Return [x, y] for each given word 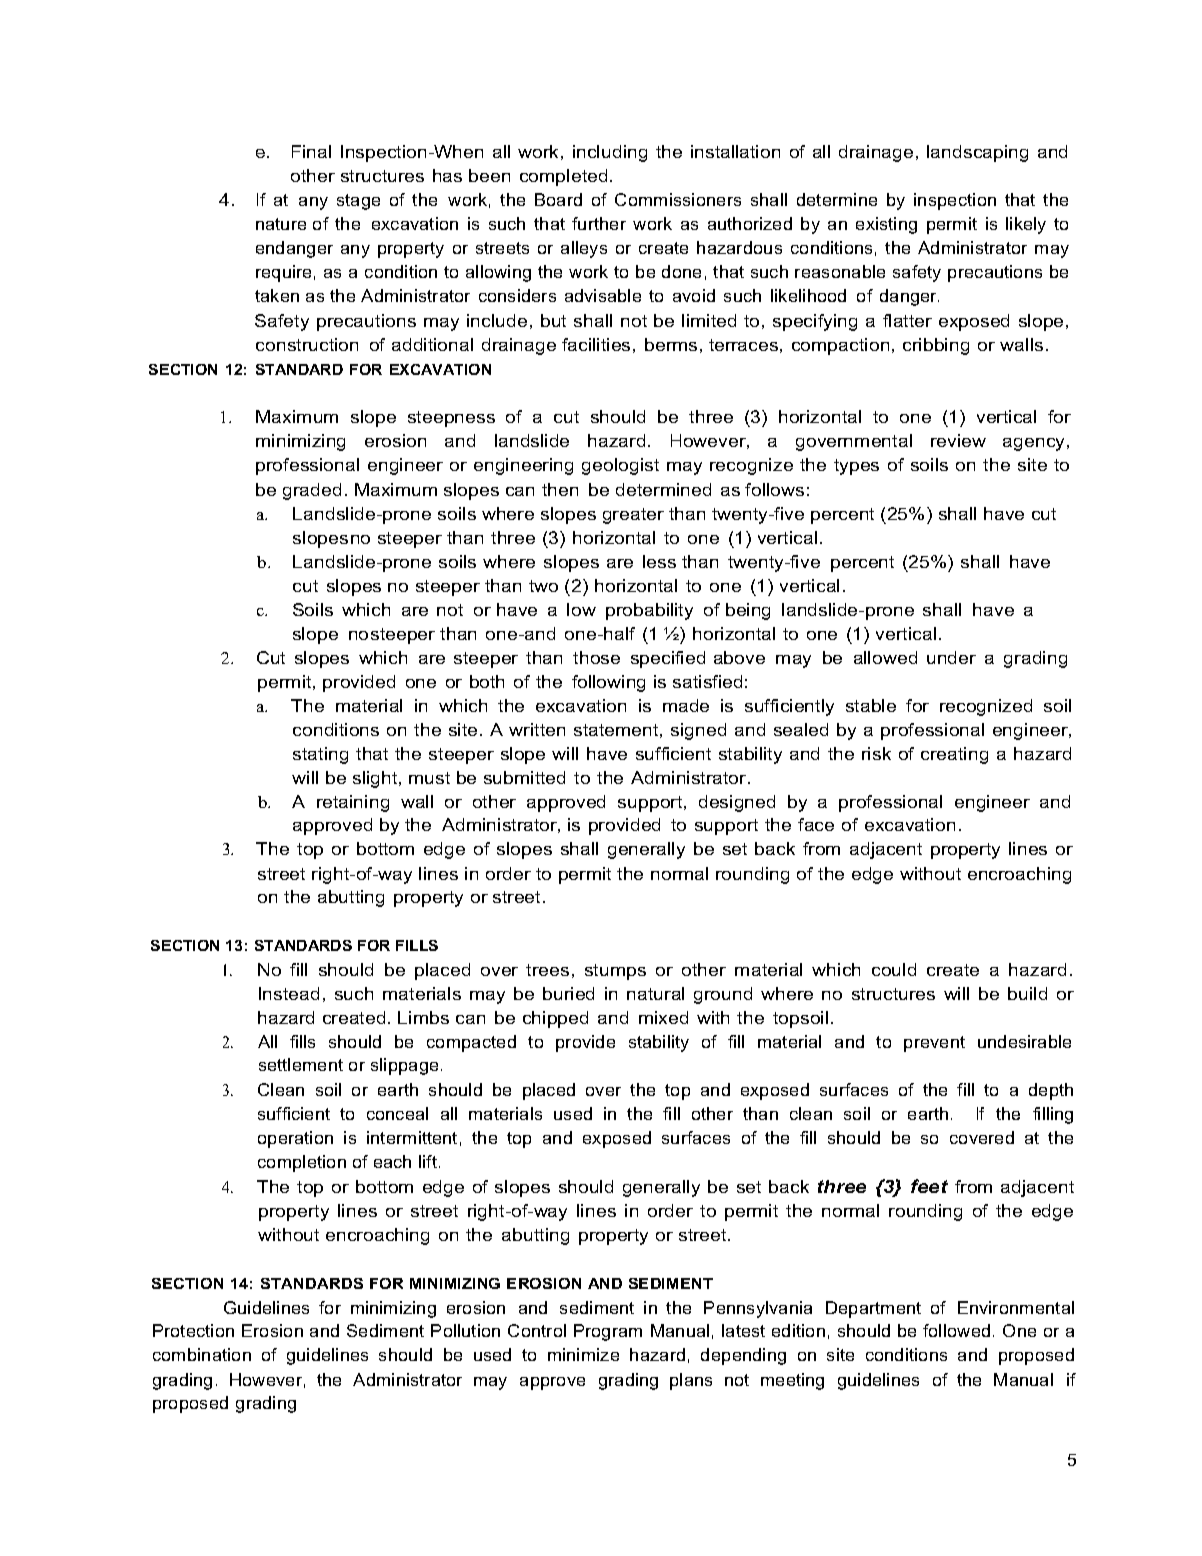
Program [608, 1332]
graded [312, 491]
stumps [615, 972]
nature [281, 224]
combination [202, 1354]
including [610, 153]
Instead [289, 993]
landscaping [977, 153]
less [659, 561]
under [951, 657]
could [894, 969]
